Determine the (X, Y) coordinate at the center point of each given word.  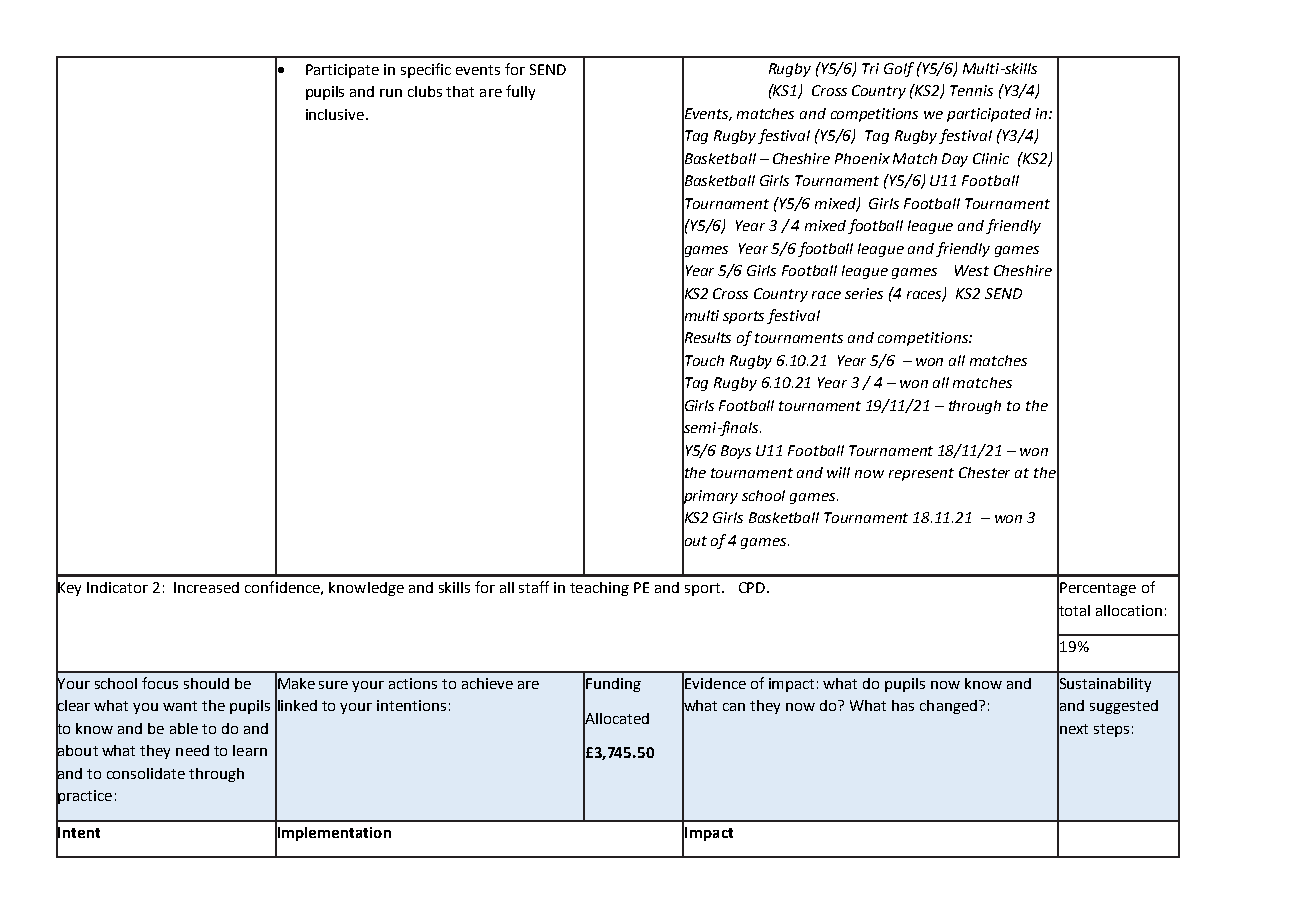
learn (250, 750)
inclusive (335, 114)
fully (520, 92)
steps (1111, 730)
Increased (206, 587)
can (734, 707)
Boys (736, 452)
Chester (984, 472)
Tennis (971, 90)
